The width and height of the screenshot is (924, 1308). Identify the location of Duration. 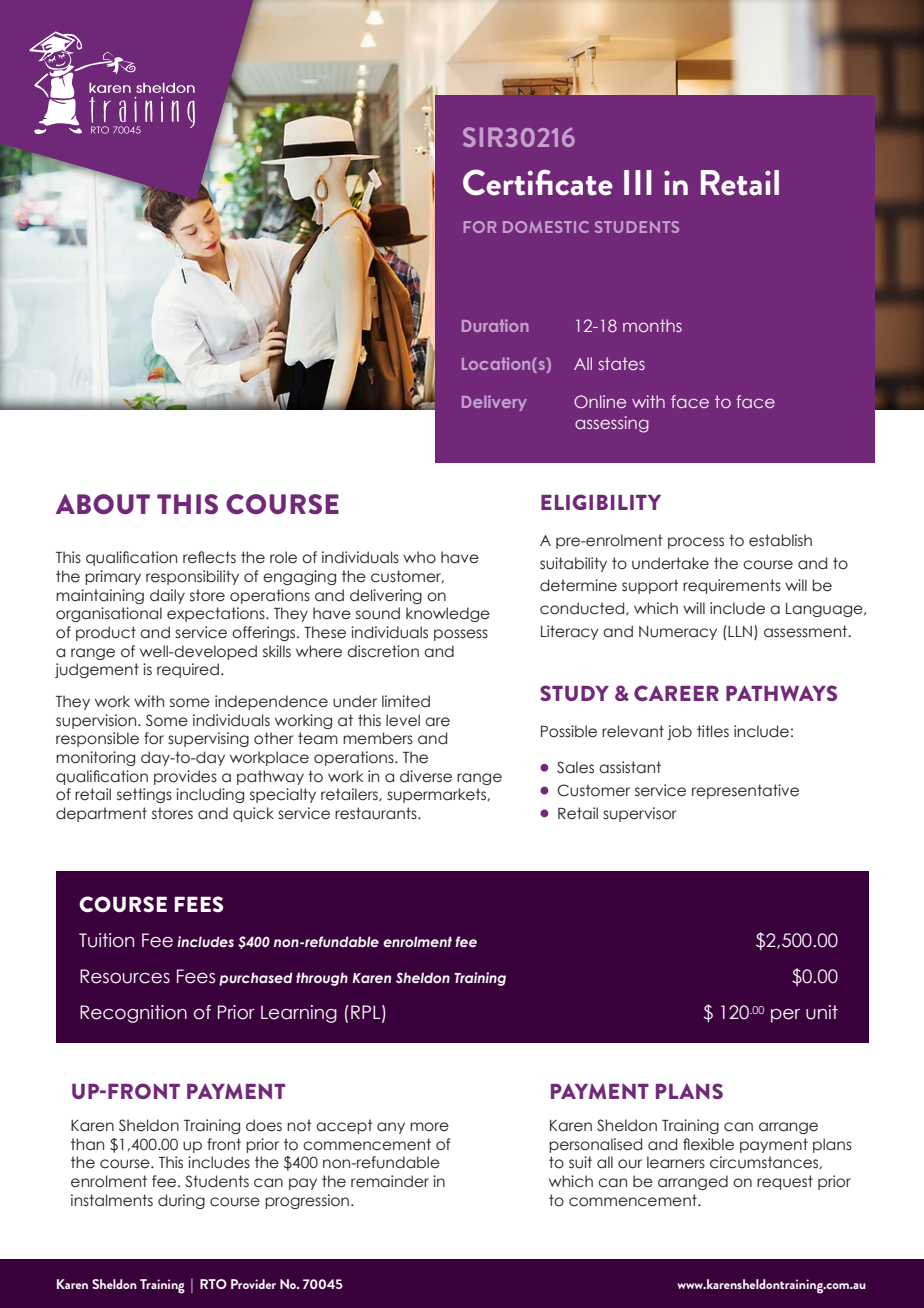
(495, 325).
